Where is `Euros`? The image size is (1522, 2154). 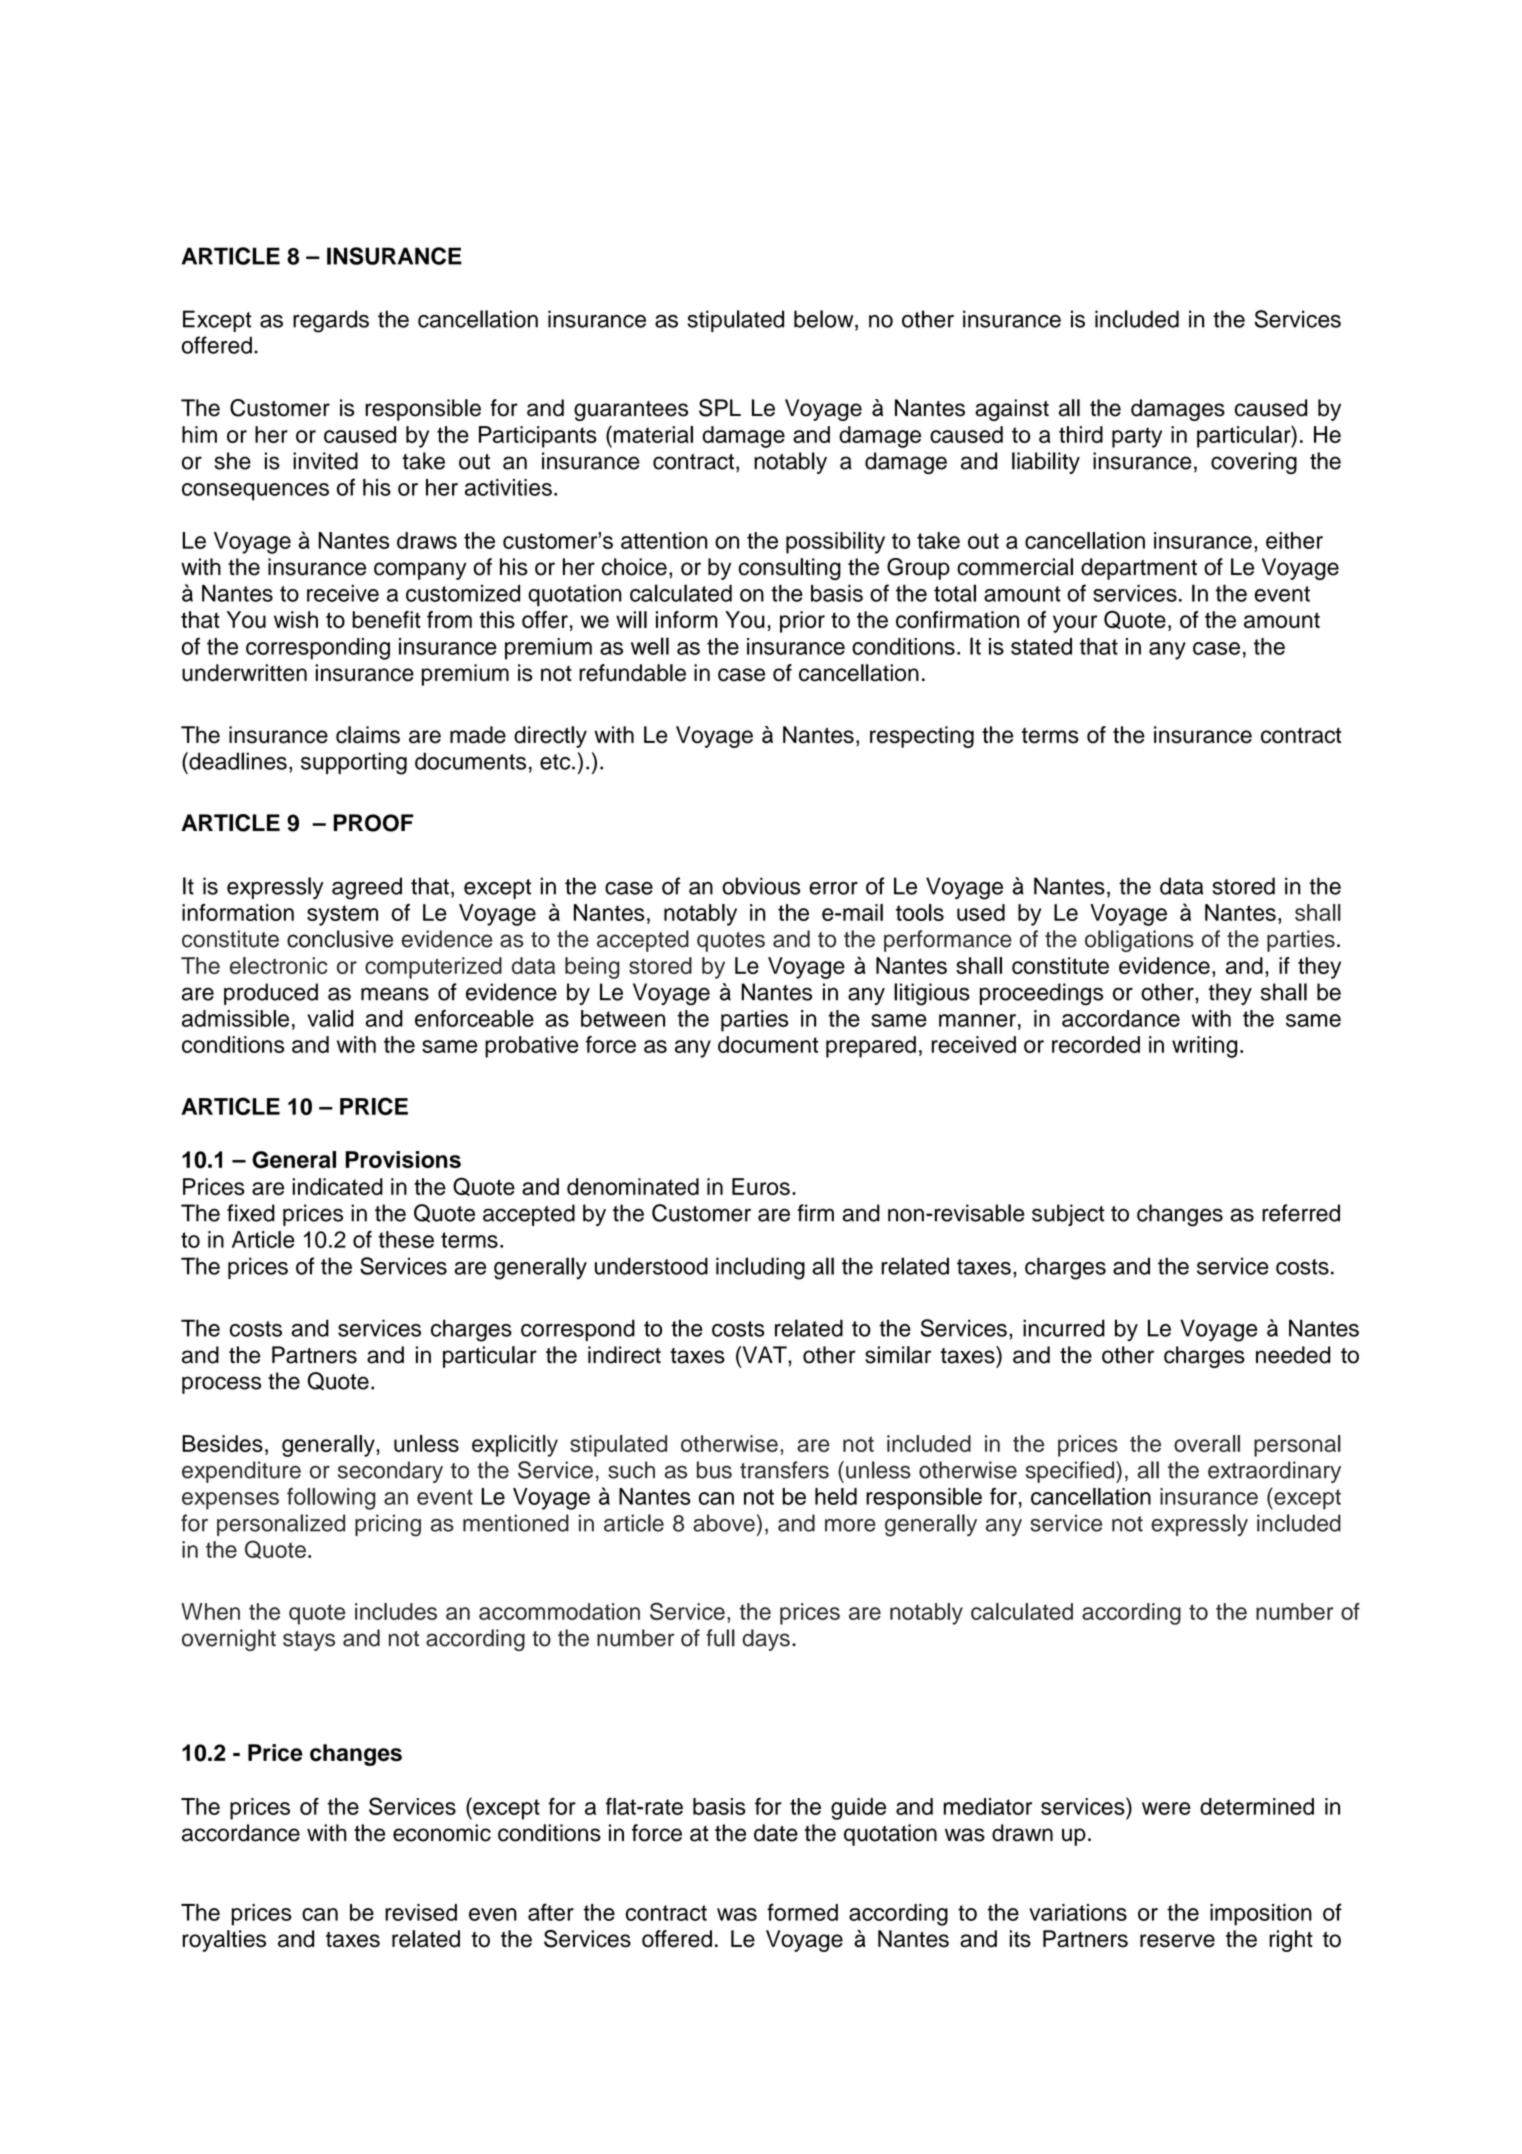 Euros is located at coordinates (761, 1186).
